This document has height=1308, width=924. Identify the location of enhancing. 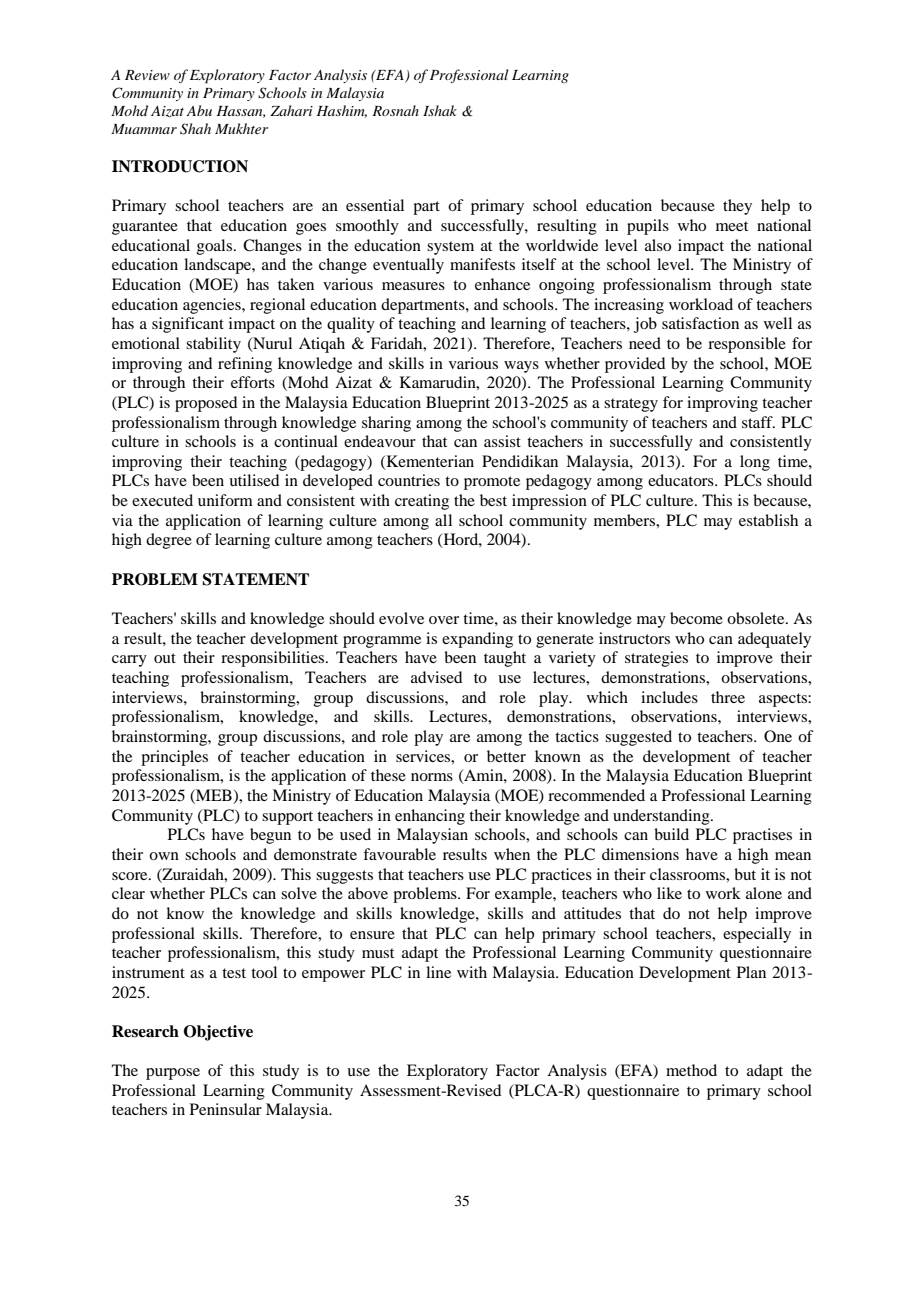
(430, 817).
